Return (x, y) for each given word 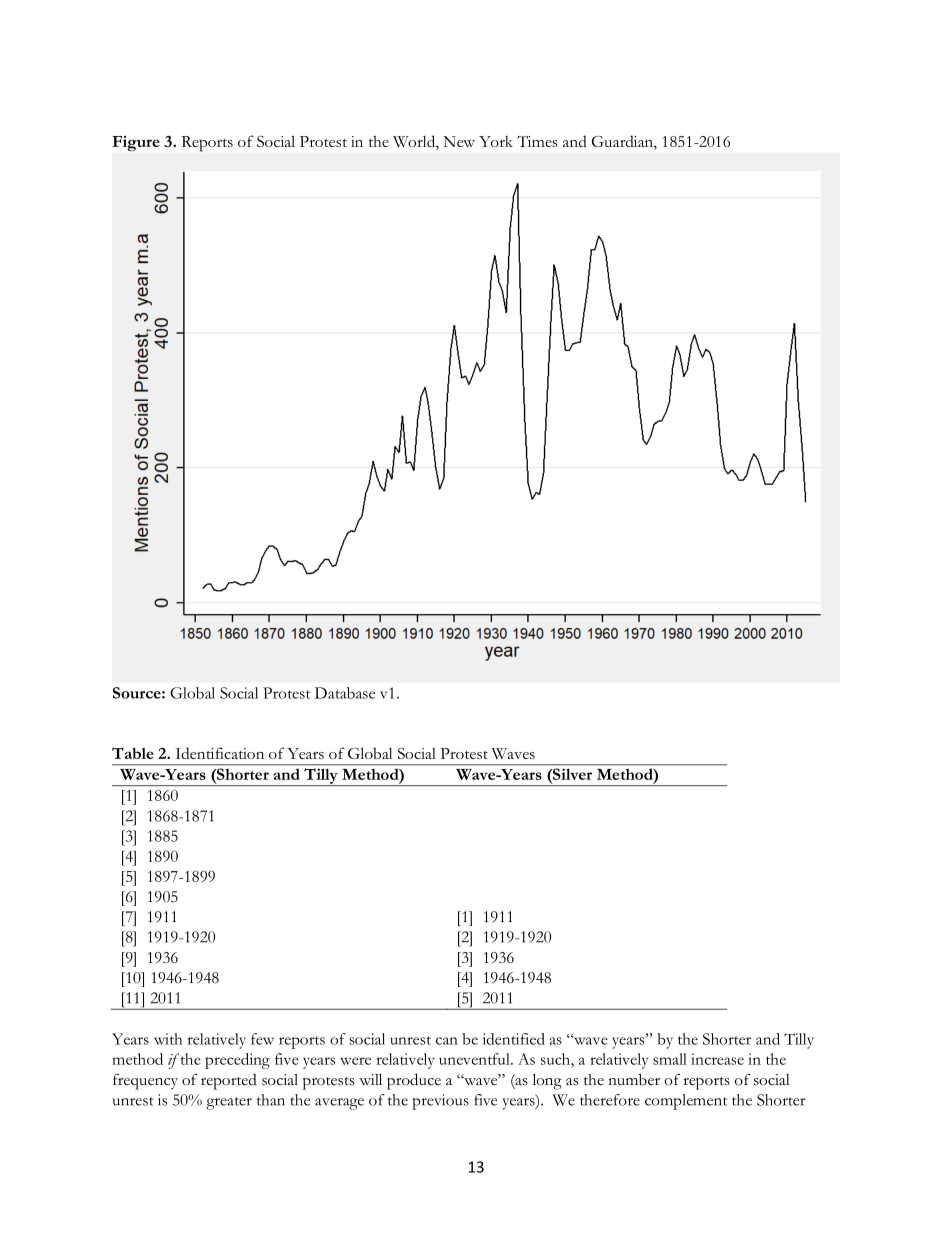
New (459, 141)
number (634, 1079)
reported (229, 1082)
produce (414, 1081)
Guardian (623, 142)
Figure (136, 143)
